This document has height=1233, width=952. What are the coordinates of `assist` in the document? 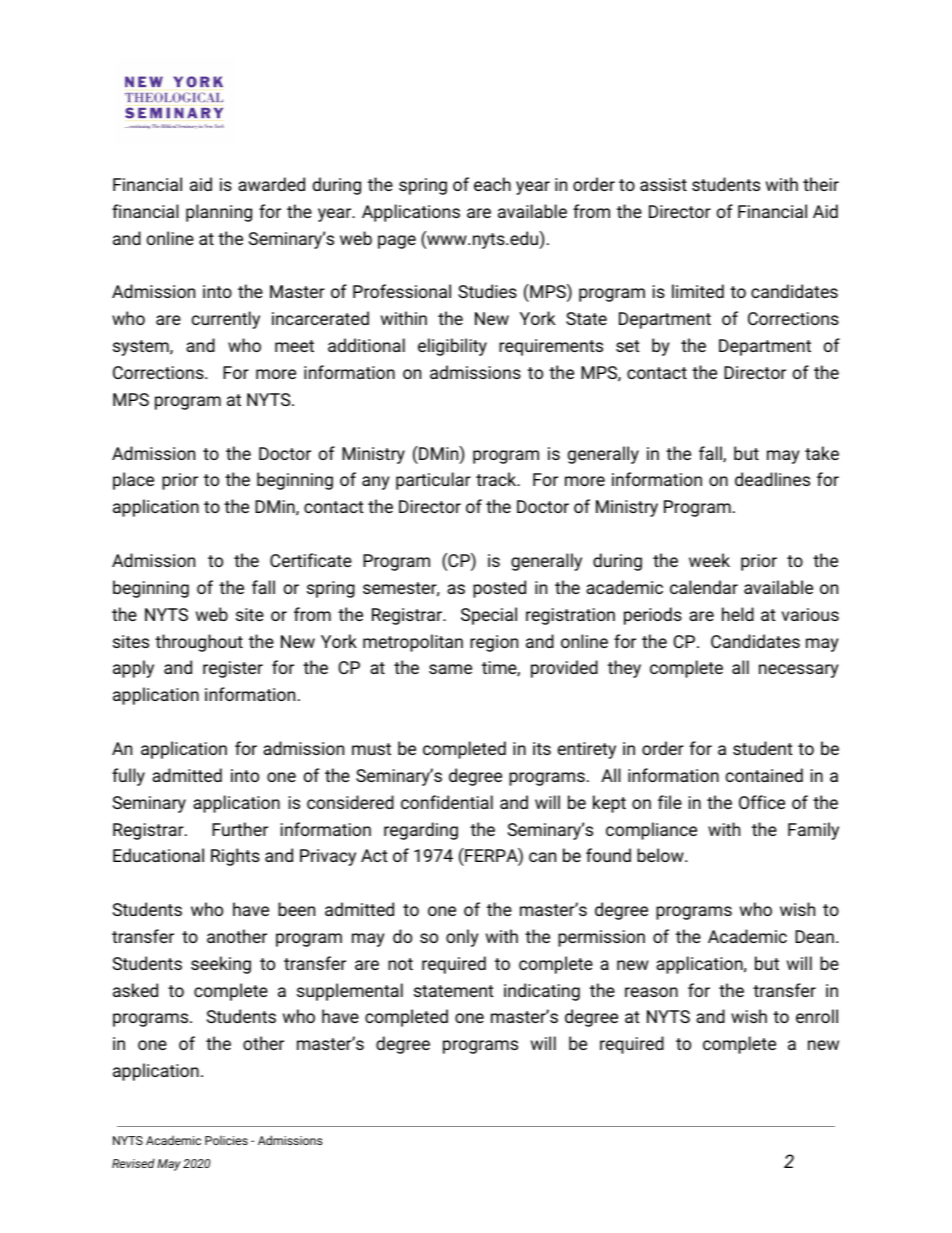 It's located at (663, 184).
